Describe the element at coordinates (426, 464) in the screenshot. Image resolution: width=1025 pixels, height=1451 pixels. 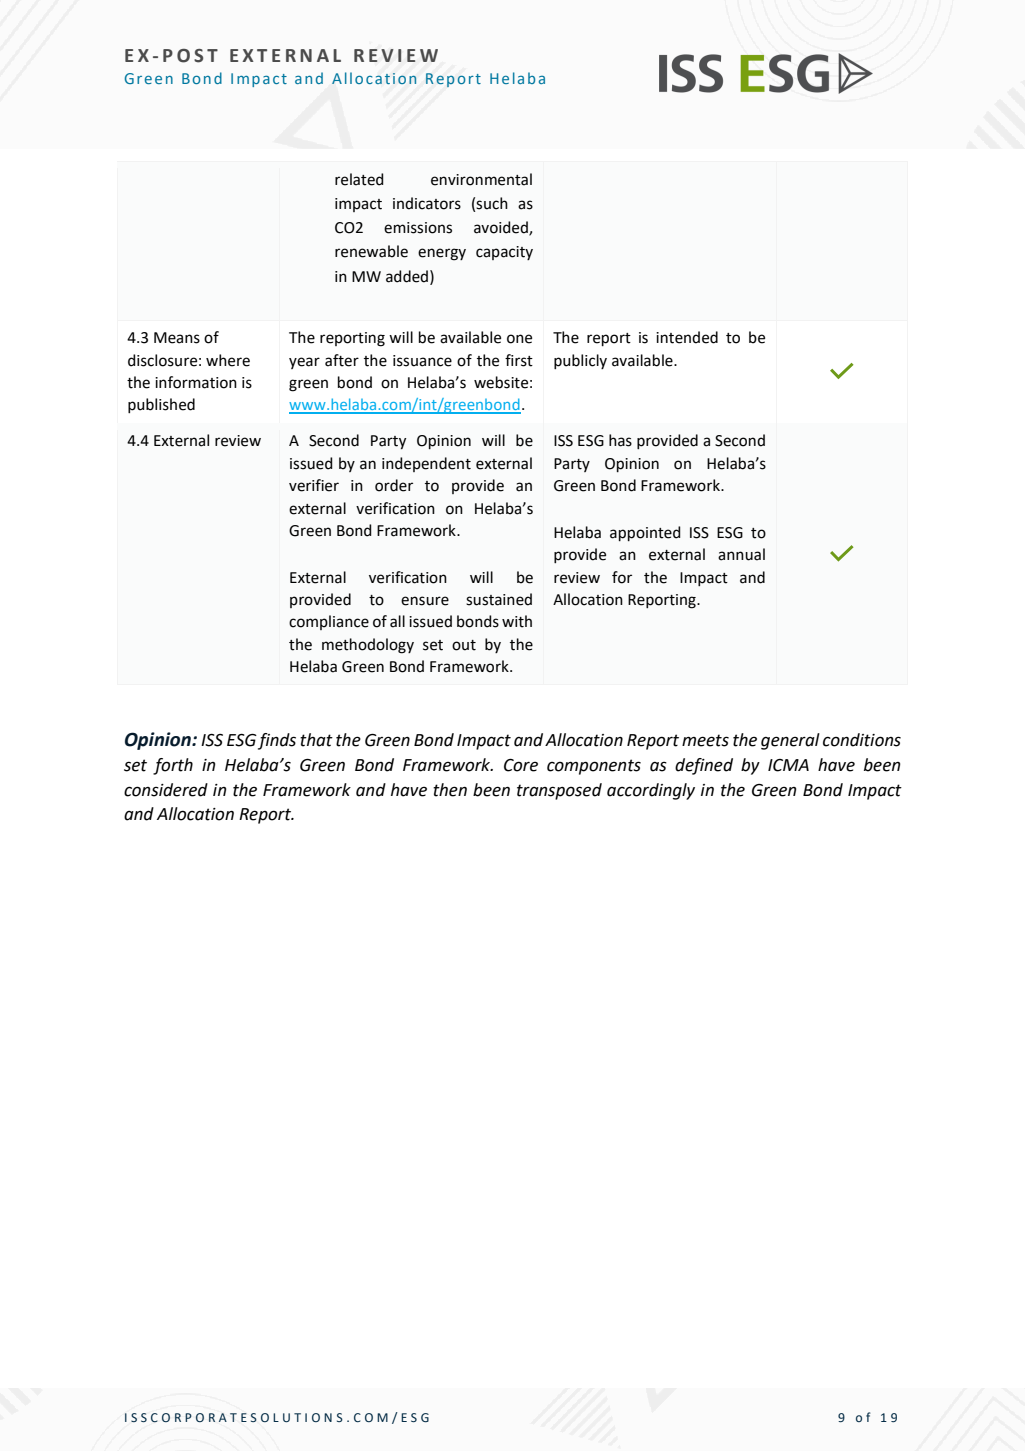
I see `independent` at that location.
